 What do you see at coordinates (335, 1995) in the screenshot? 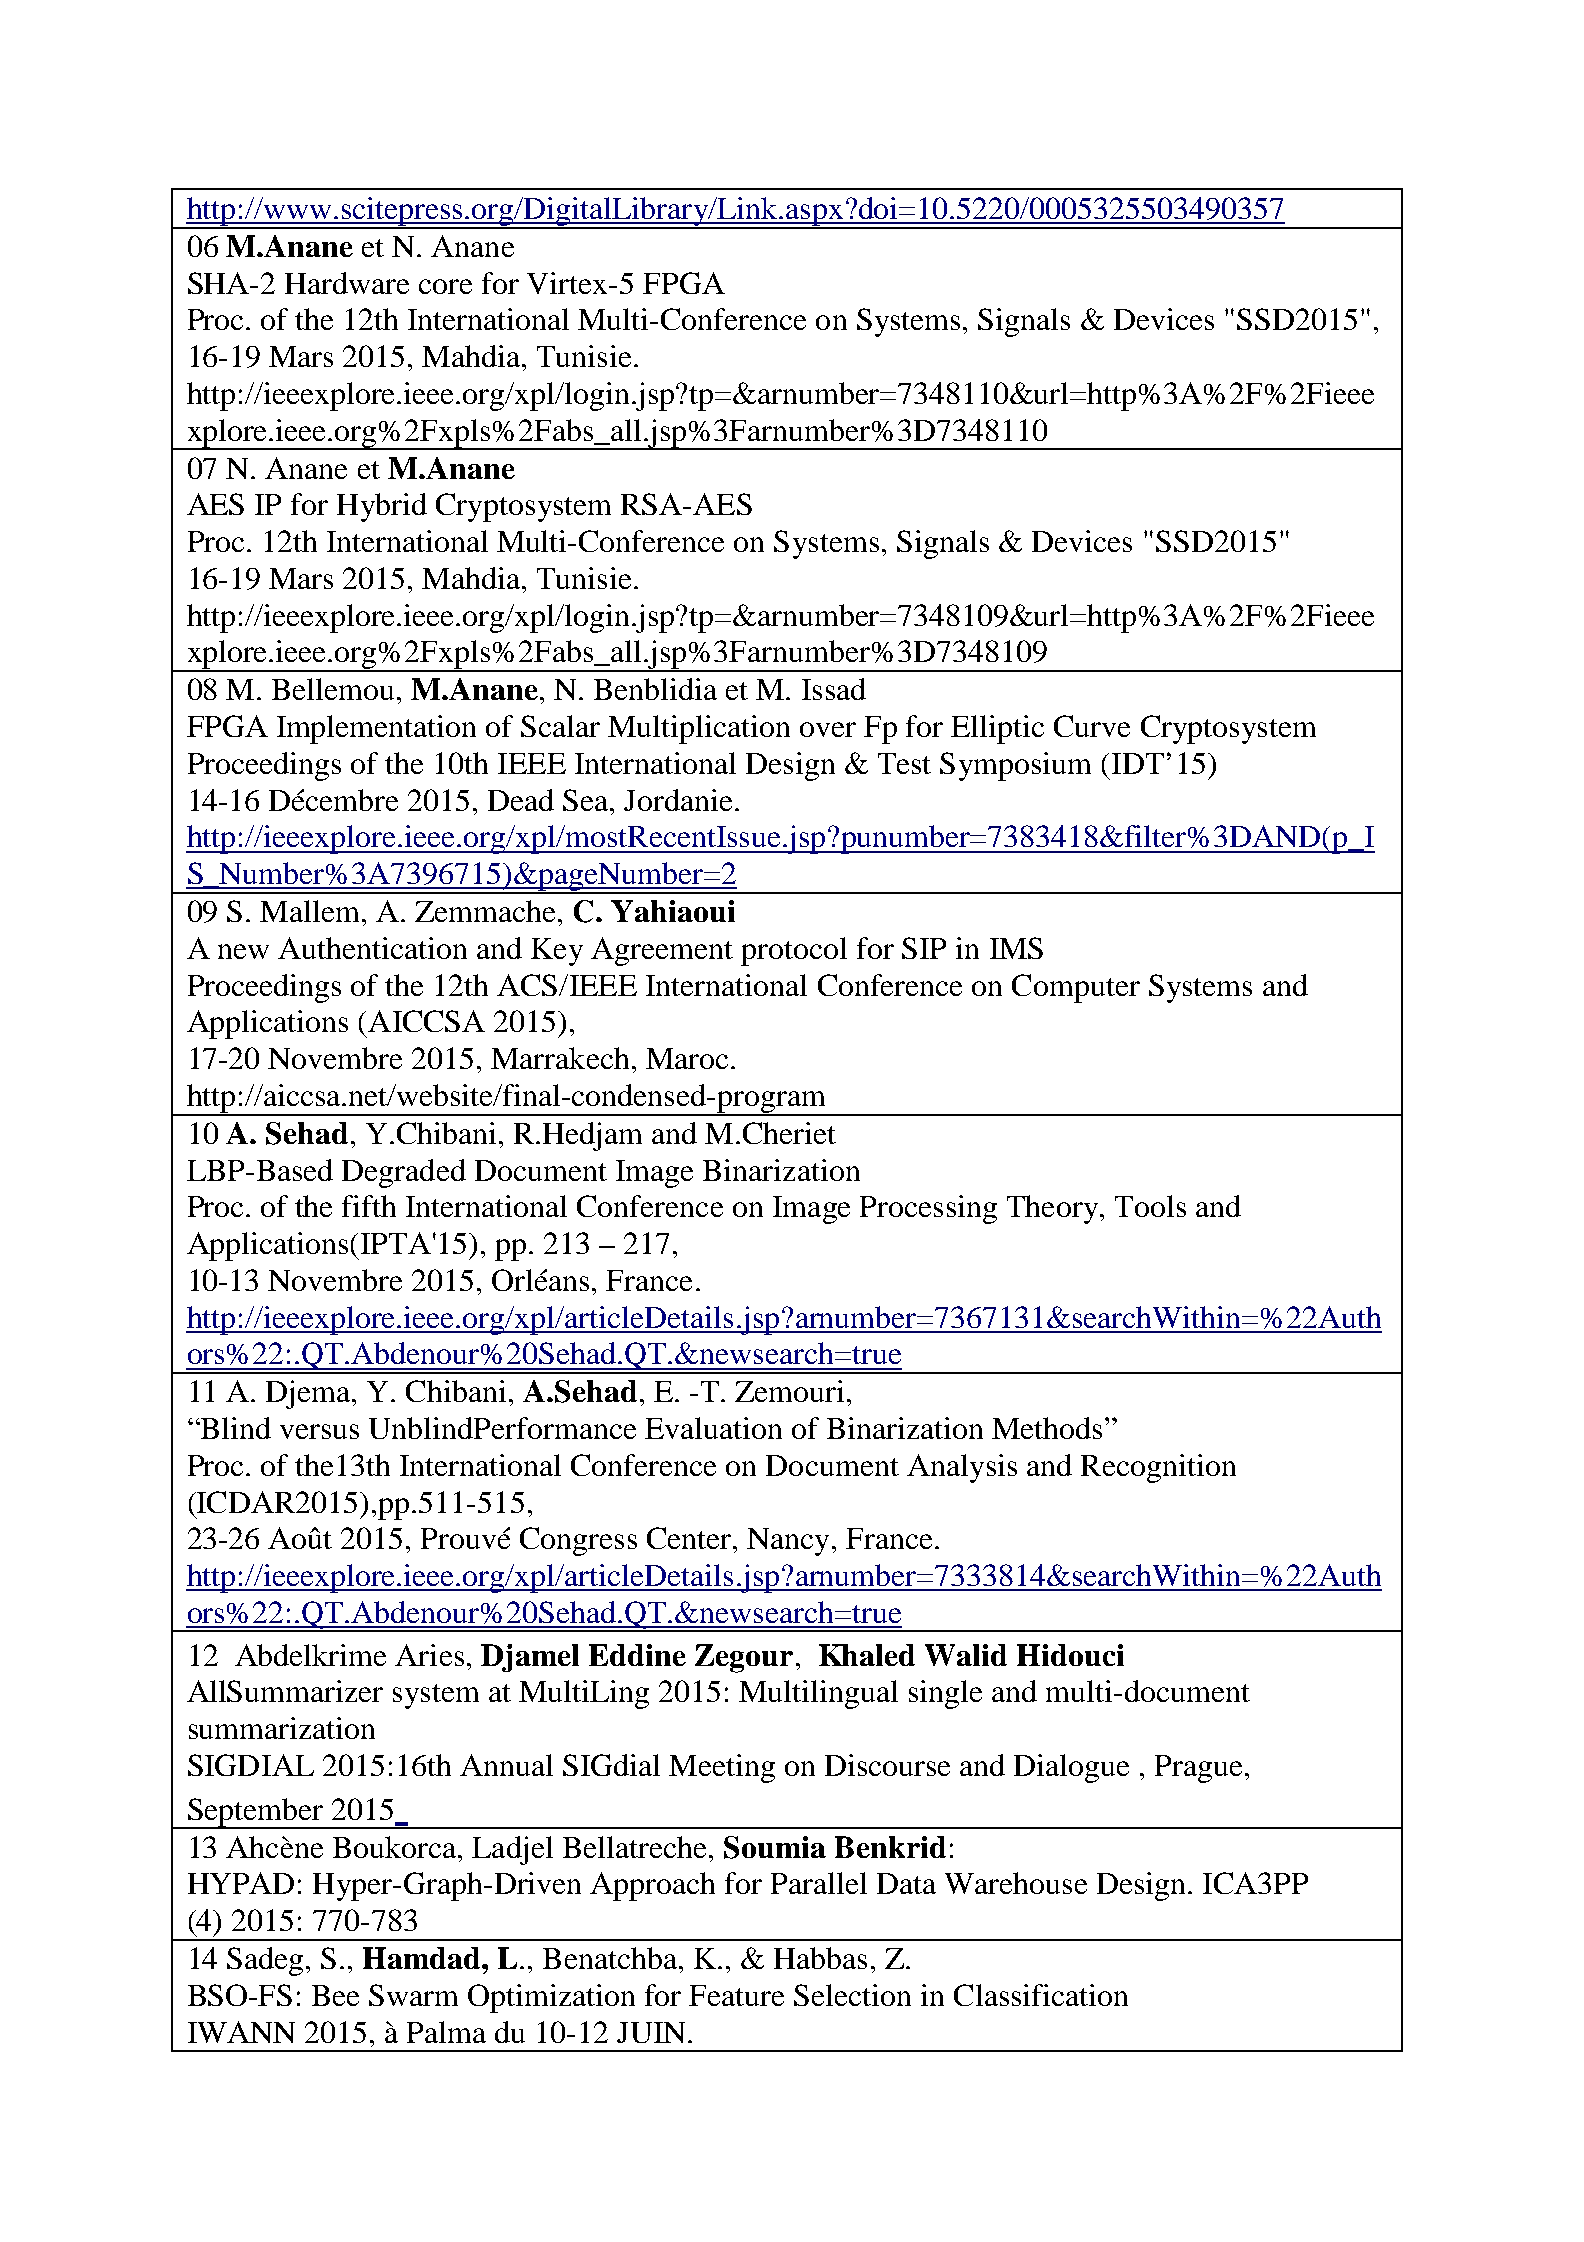
I see `Bee` at bounding box center [335, 1995].
